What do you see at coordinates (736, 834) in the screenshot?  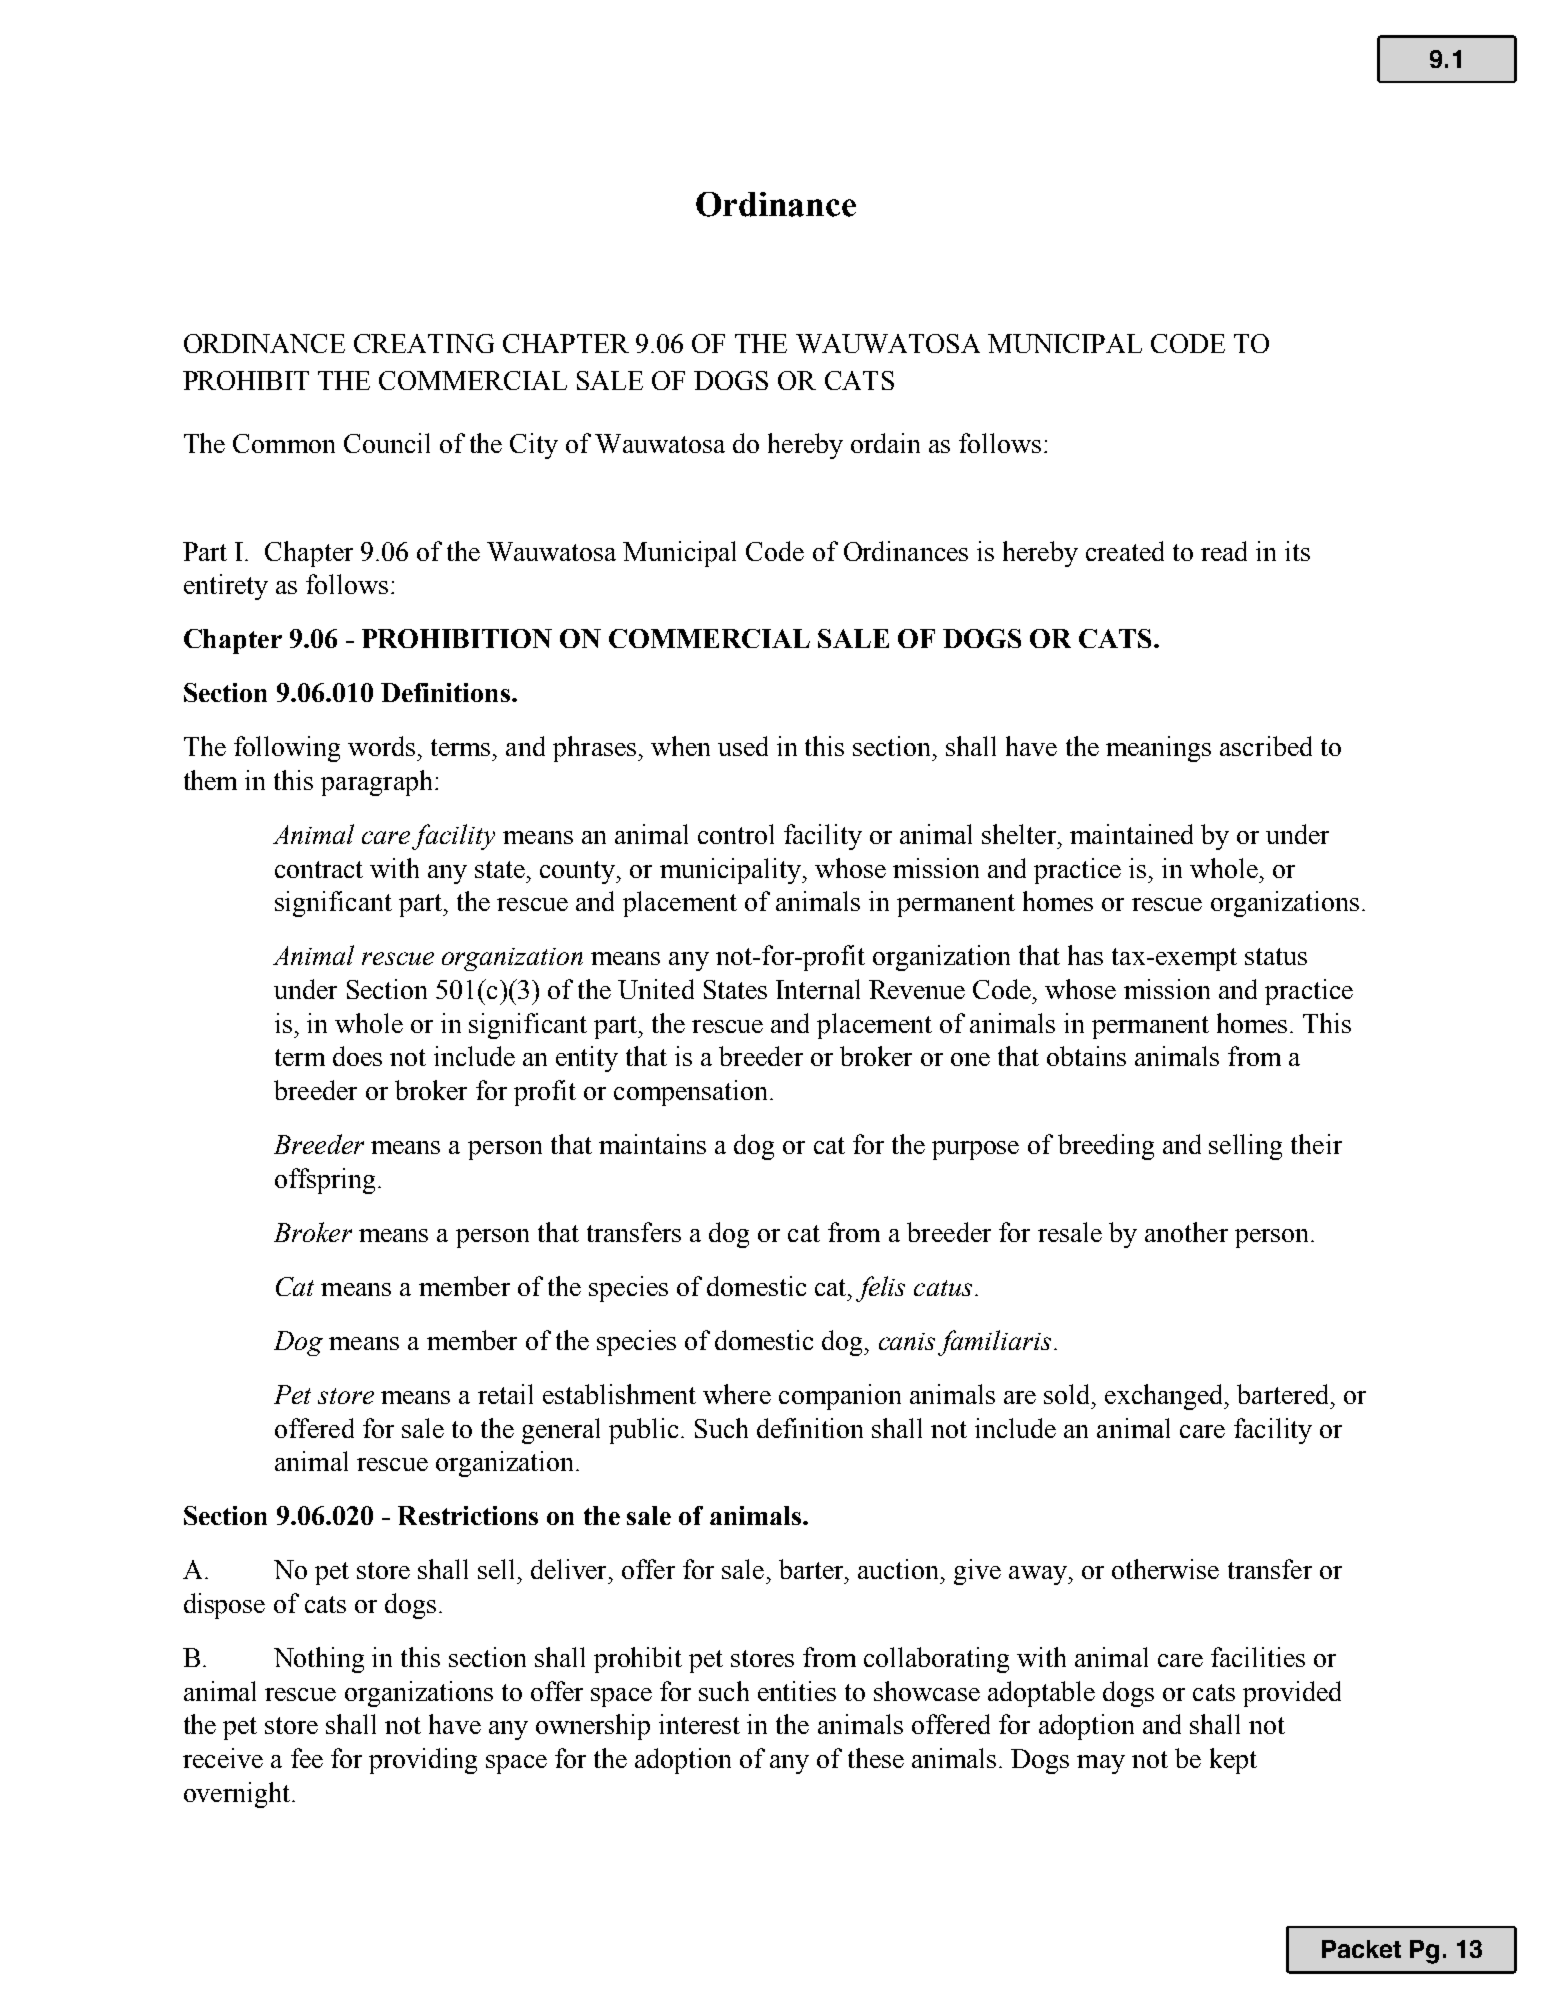 I see `control` at bounding box center [736, 834].
